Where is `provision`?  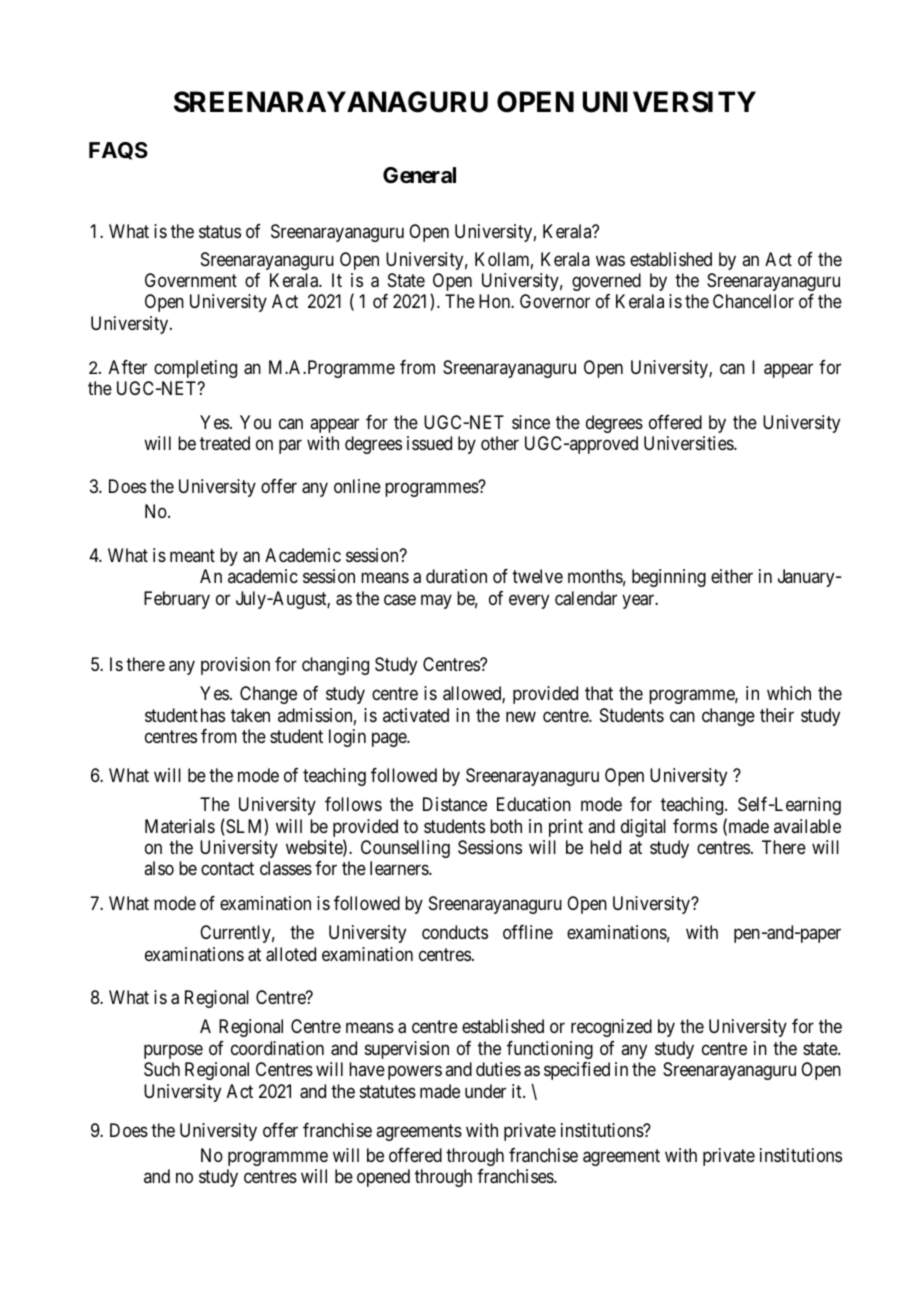 provision is located at coordinates (235, 666).
